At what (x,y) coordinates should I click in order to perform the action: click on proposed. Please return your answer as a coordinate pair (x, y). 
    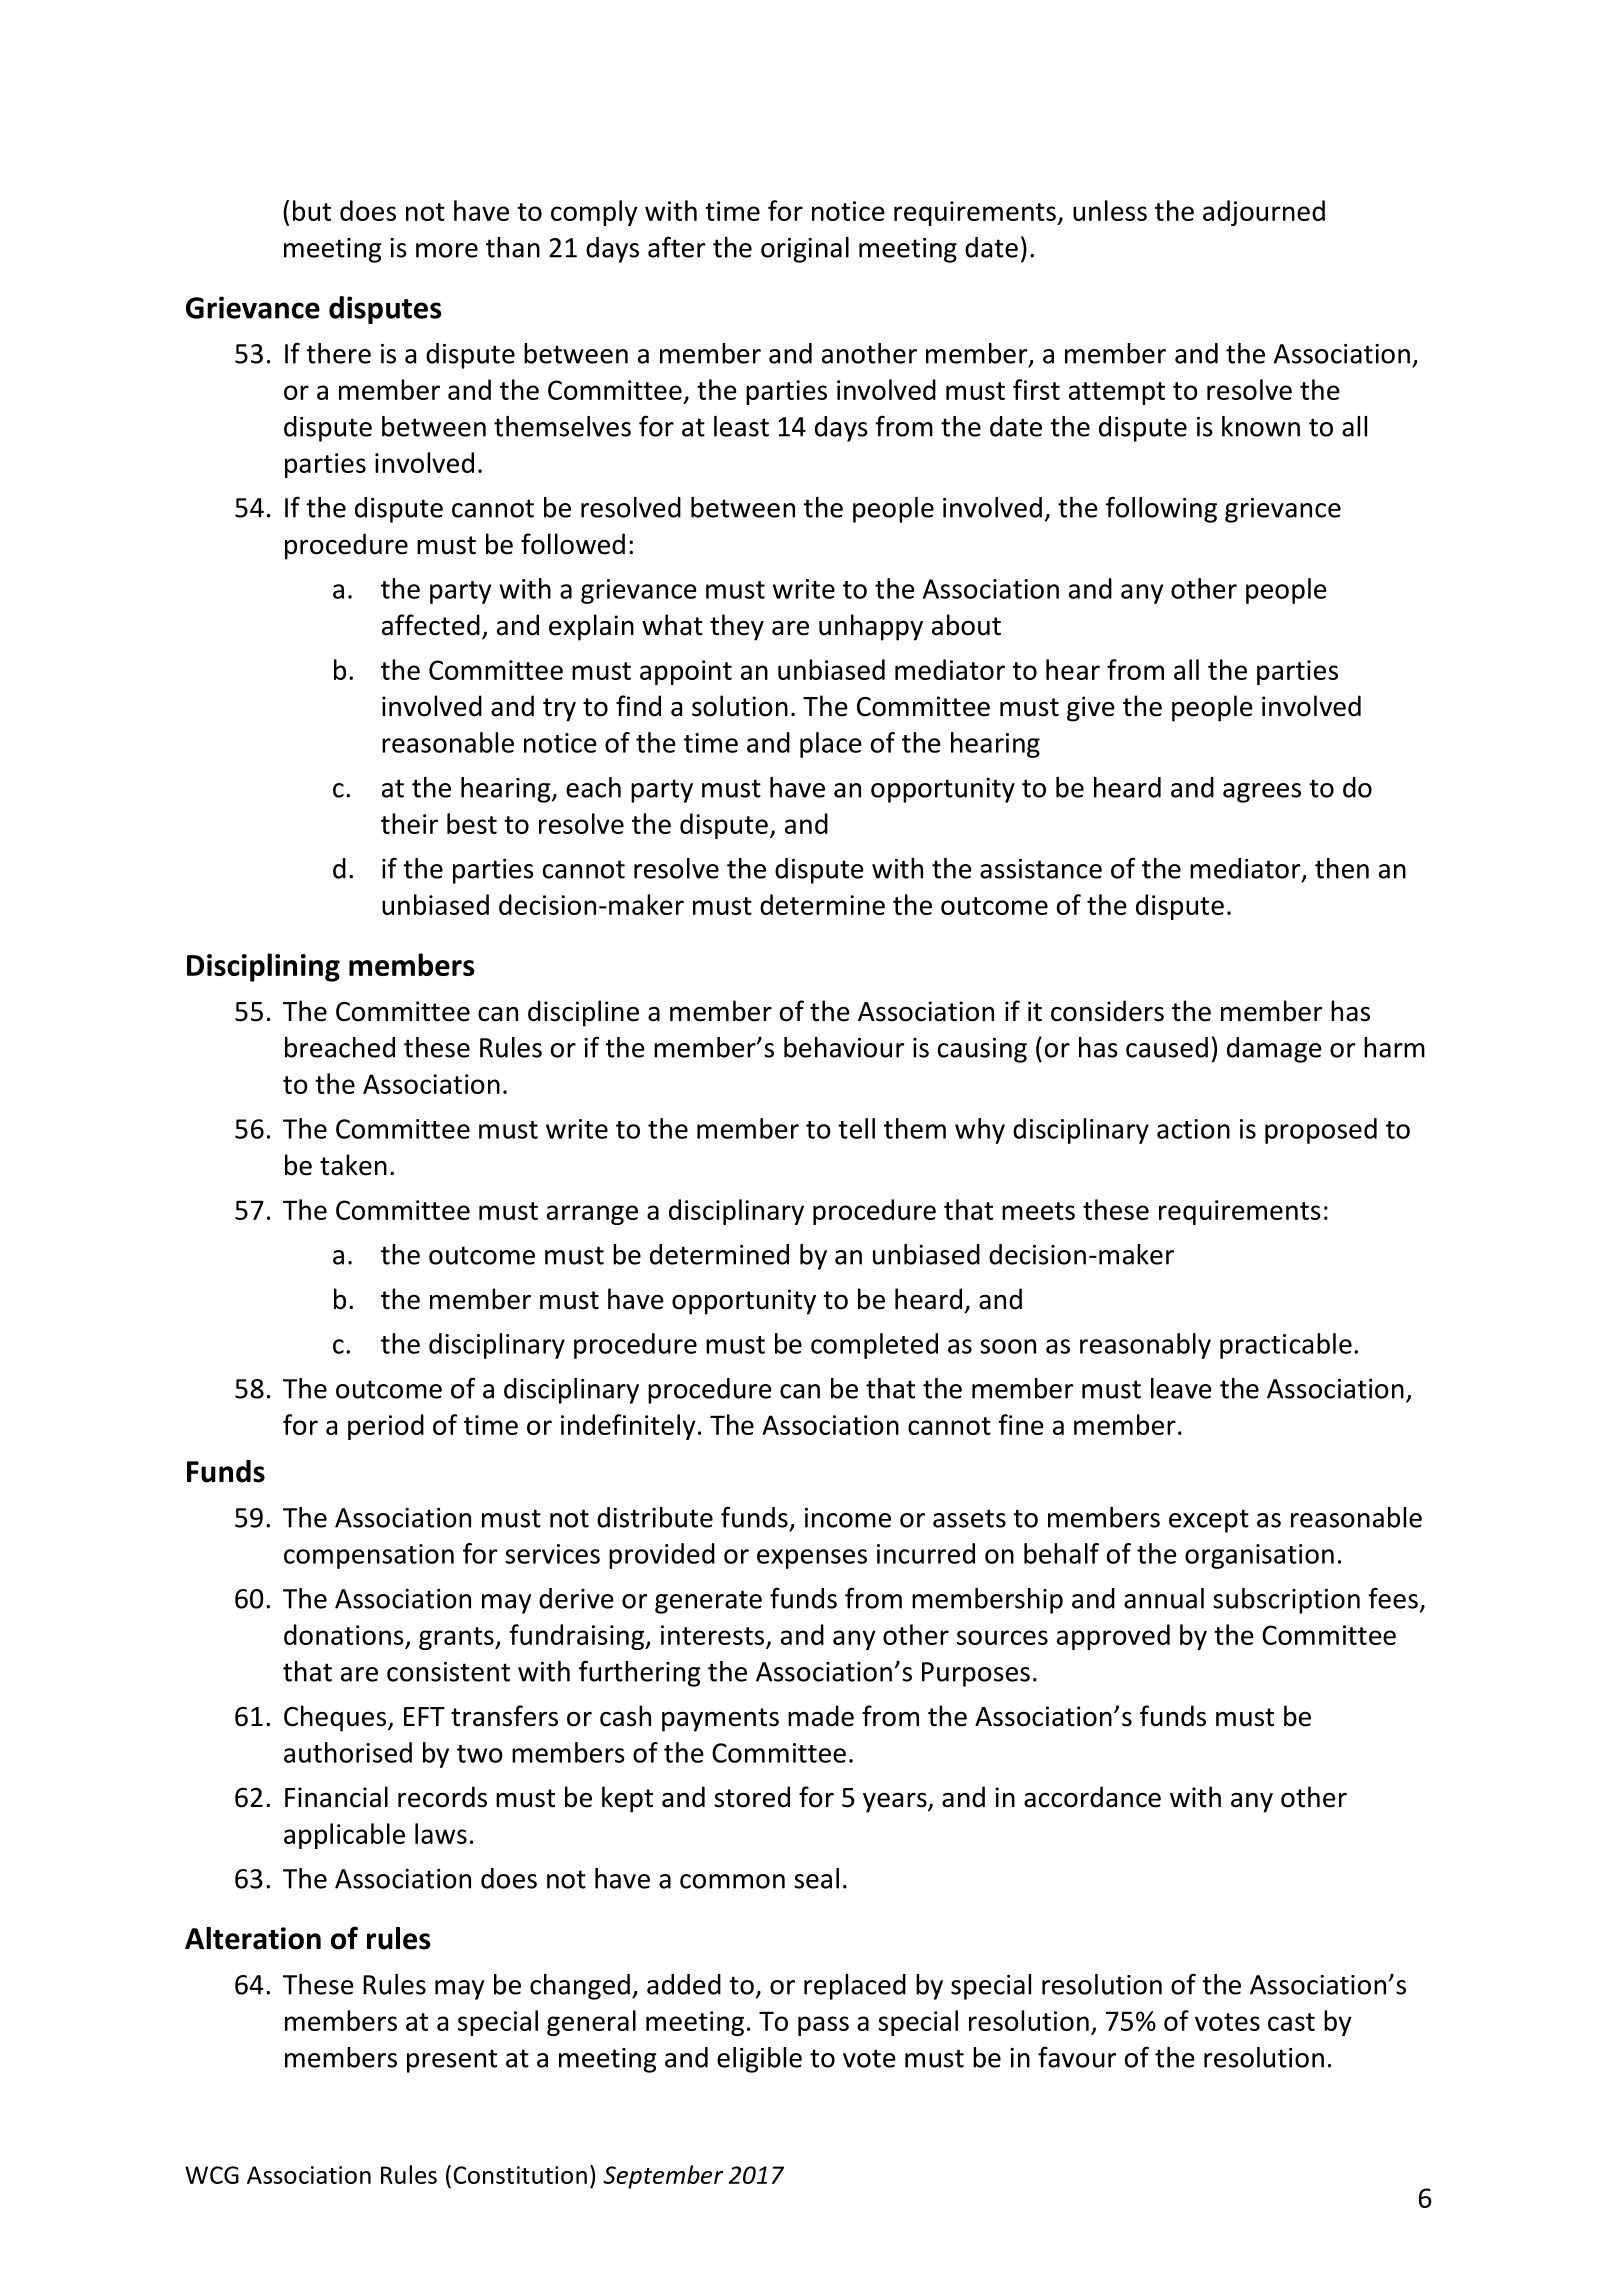
    Looking at the image, I should click on (1321, 1131).
